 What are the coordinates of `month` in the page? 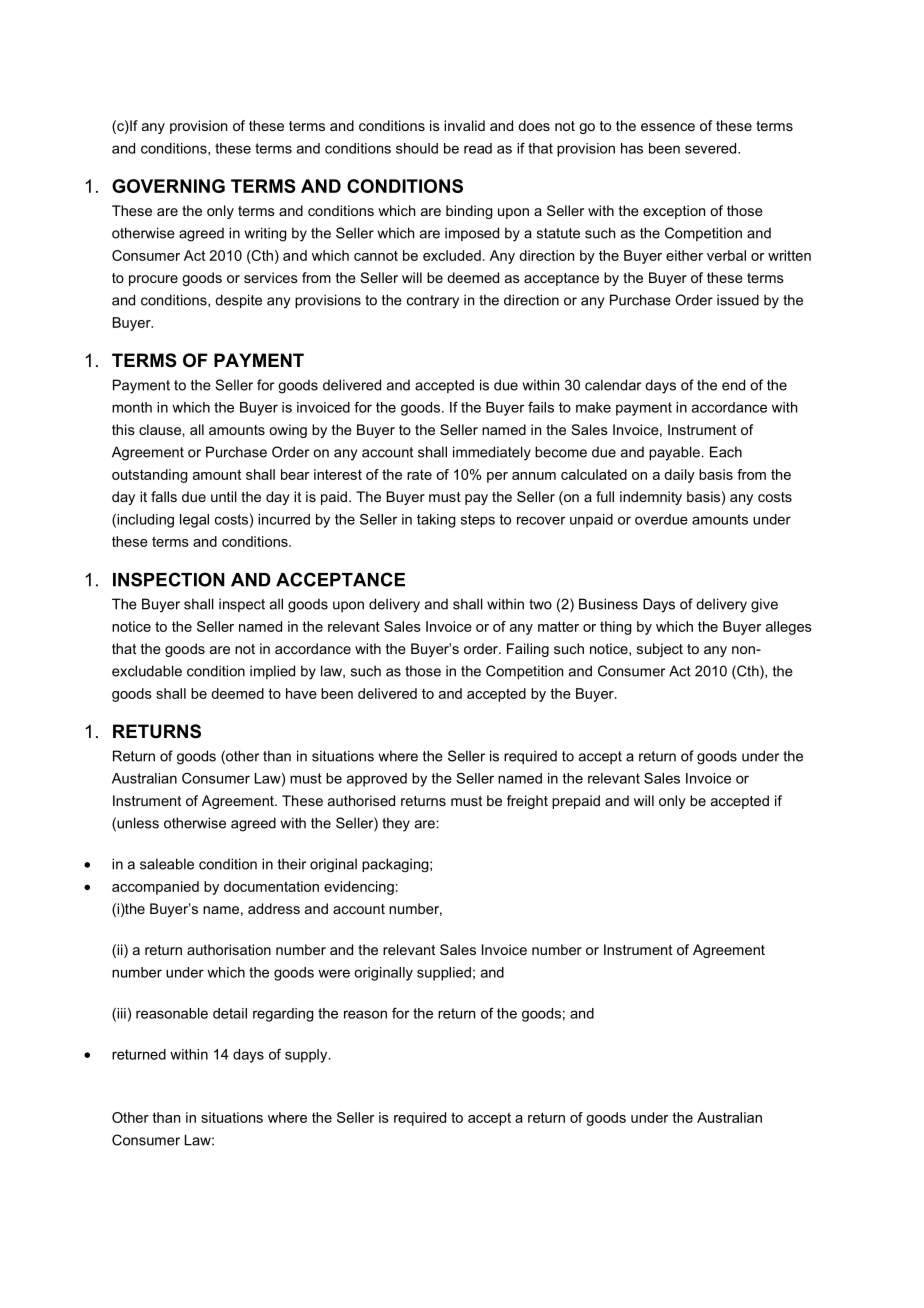 It's located at (132, 407).
